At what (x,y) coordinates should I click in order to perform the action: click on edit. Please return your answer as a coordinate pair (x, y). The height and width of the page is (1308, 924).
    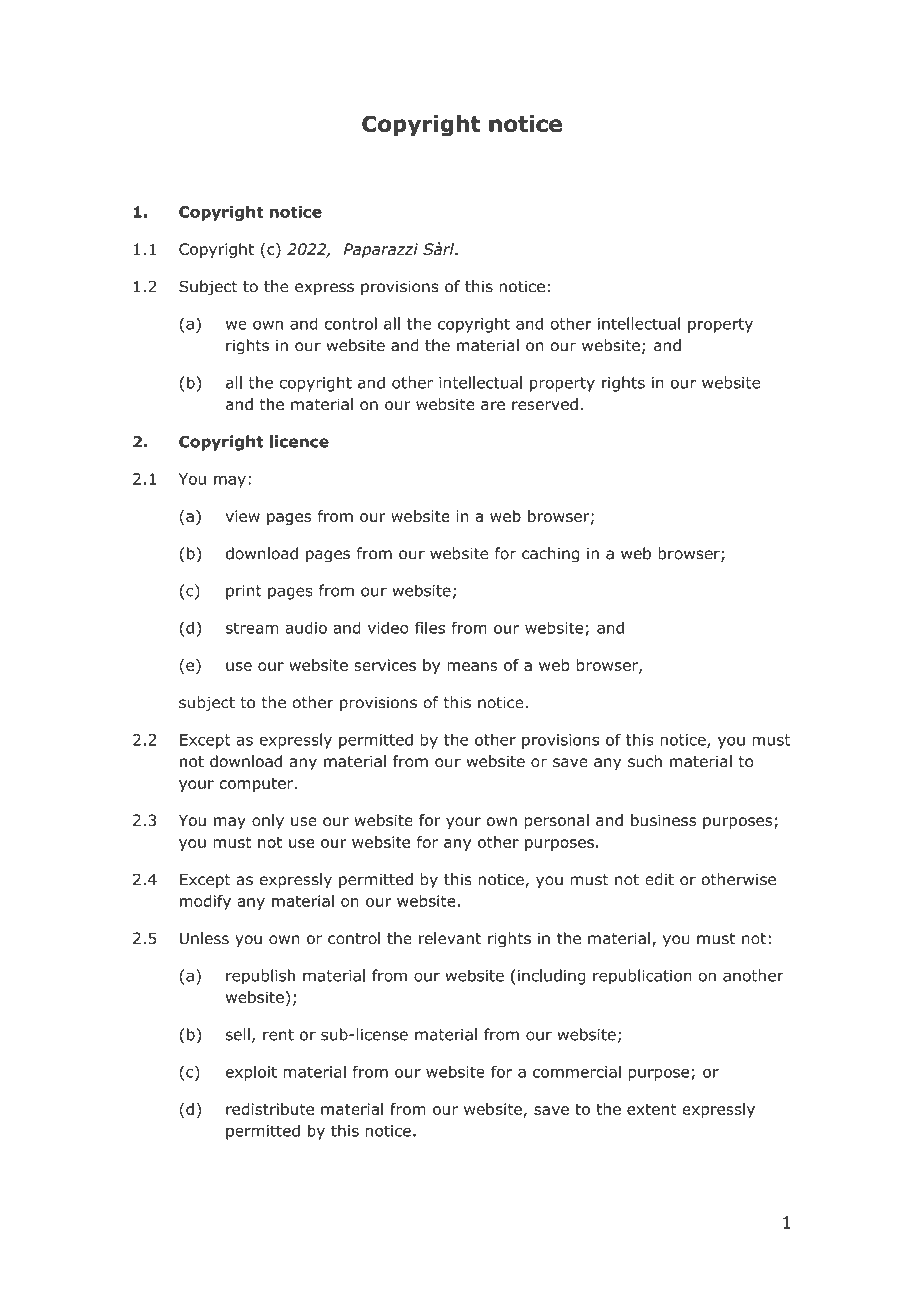
    Looking at the image, I should click on (659, 879).
